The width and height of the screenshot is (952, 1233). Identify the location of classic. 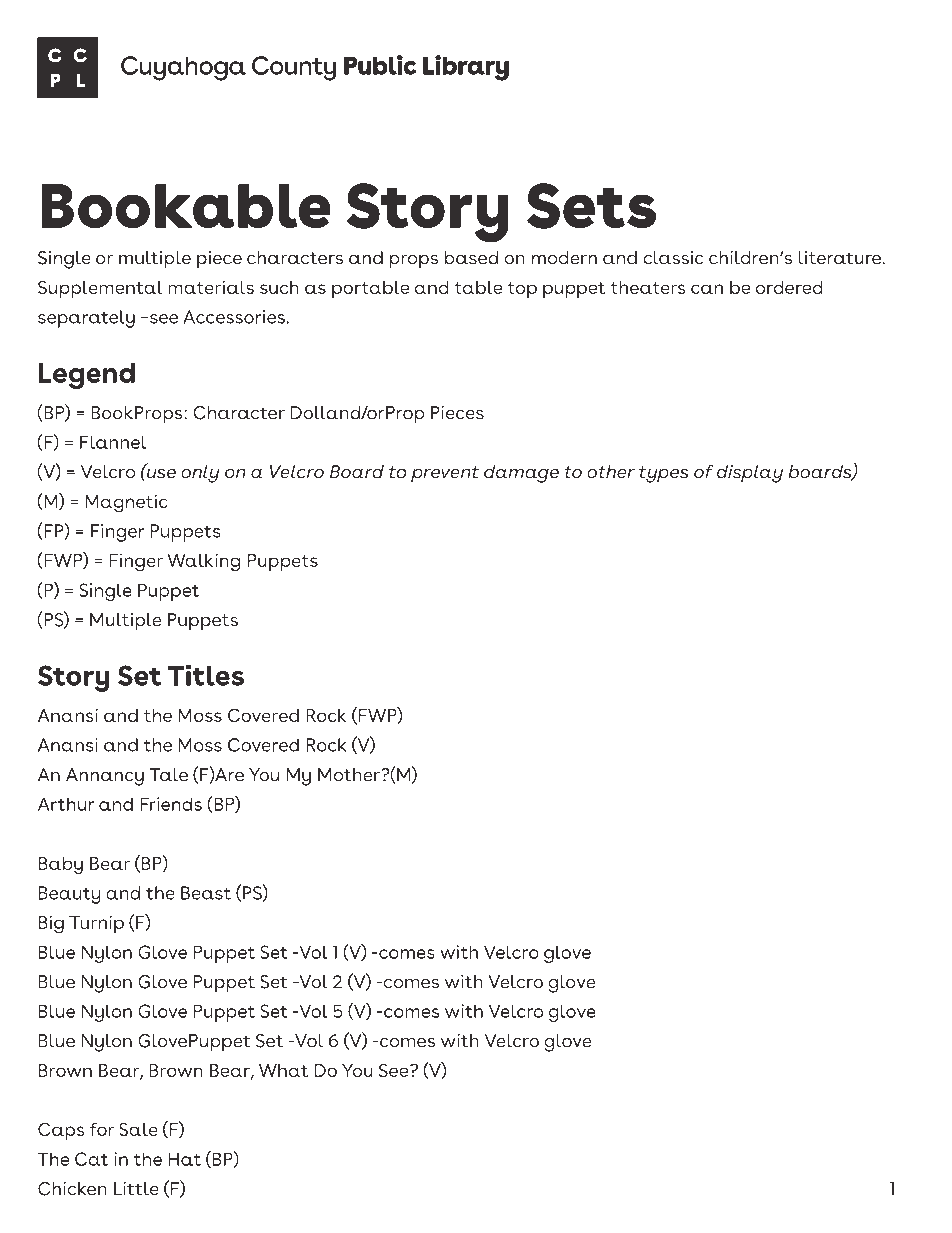
(673, 258).
